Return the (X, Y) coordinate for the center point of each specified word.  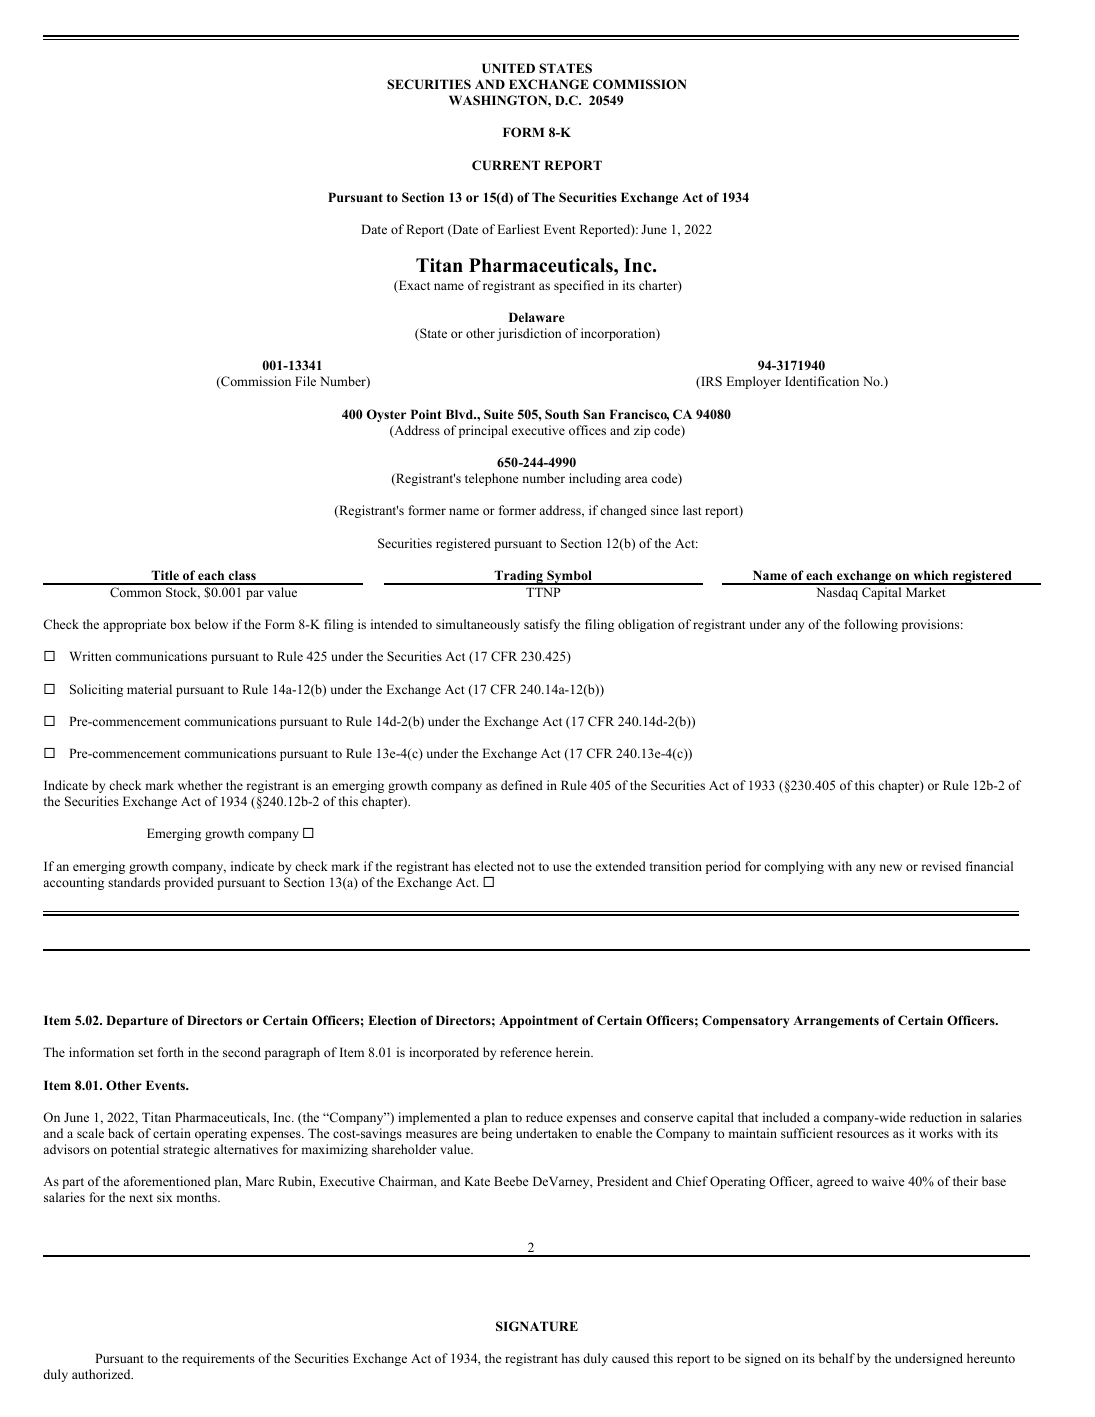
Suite (499, 414)
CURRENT (506, 165)
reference (526, 1052)
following (871, 625)
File (305, 381)
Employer (753, 382)
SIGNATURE (537, 1326)
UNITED (508, 68)
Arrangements (836, 1022)
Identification (822, 381)
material (149, 689)
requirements (218, 1359)
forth (171, 1052)
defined (522, 785)
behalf (837, 1358)
